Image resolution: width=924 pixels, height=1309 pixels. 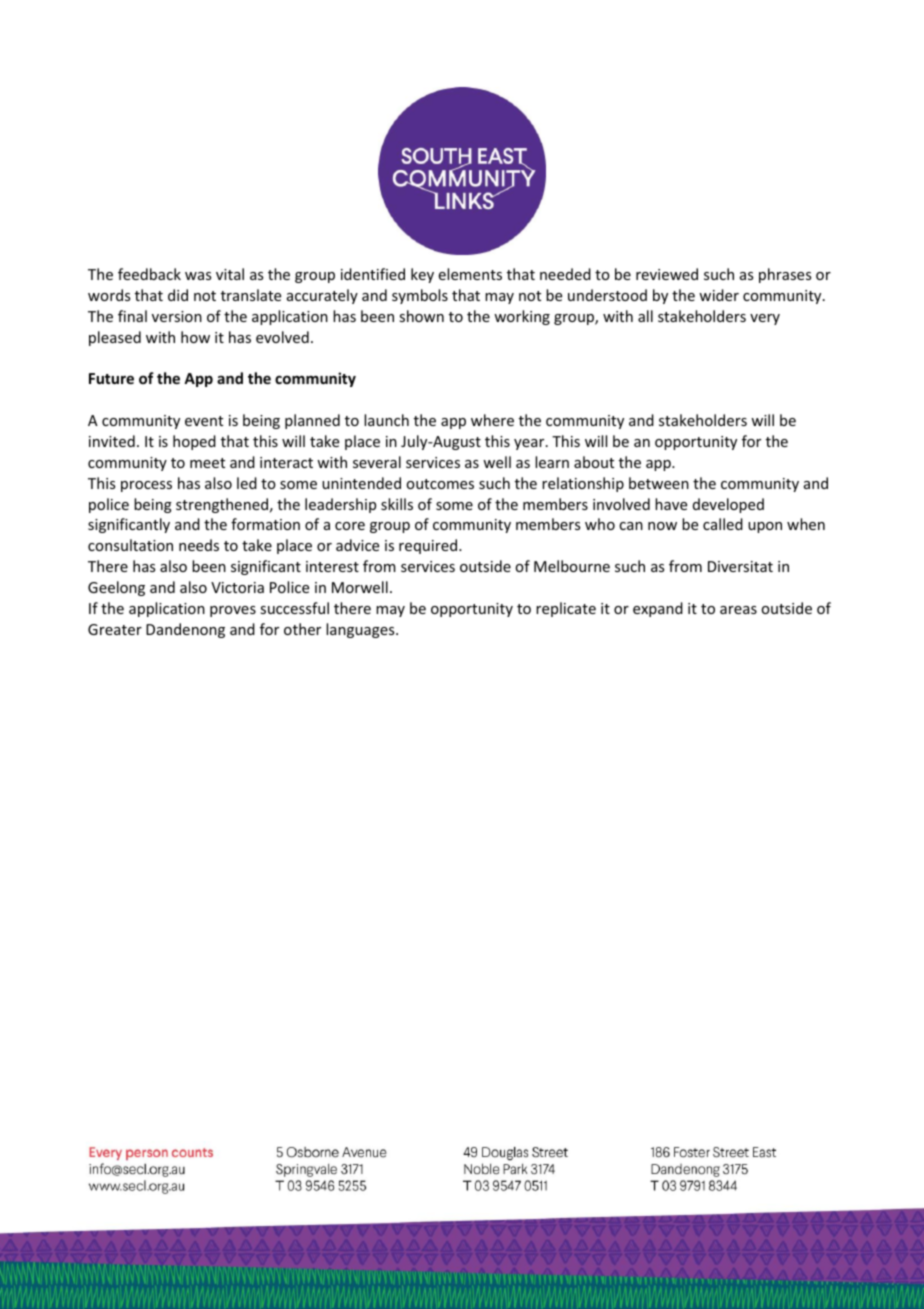 What do you see at coordinates (185, 630) in the screenshot?
I see `Dandenong` at bounding box center [185, 630].
